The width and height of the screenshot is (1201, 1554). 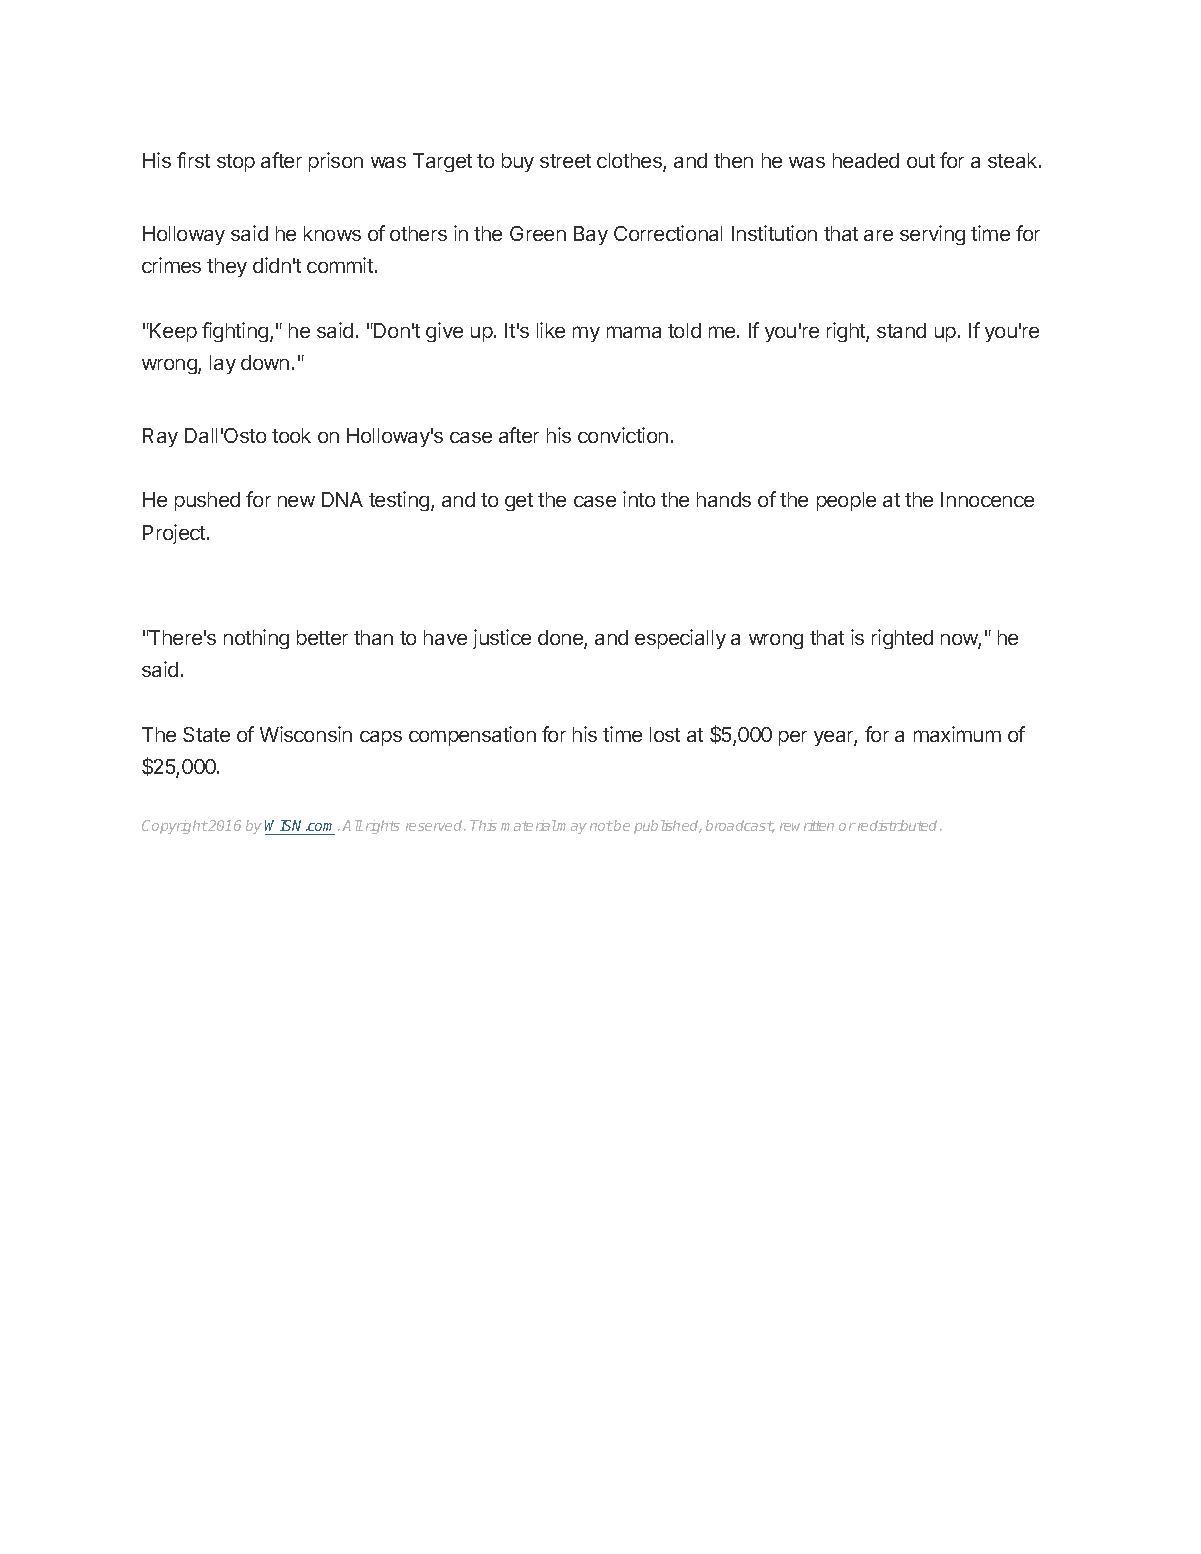 What do you see at coordinates (921, 161) in the screenshot?
I see `out` at bounding box center [921, 161].
